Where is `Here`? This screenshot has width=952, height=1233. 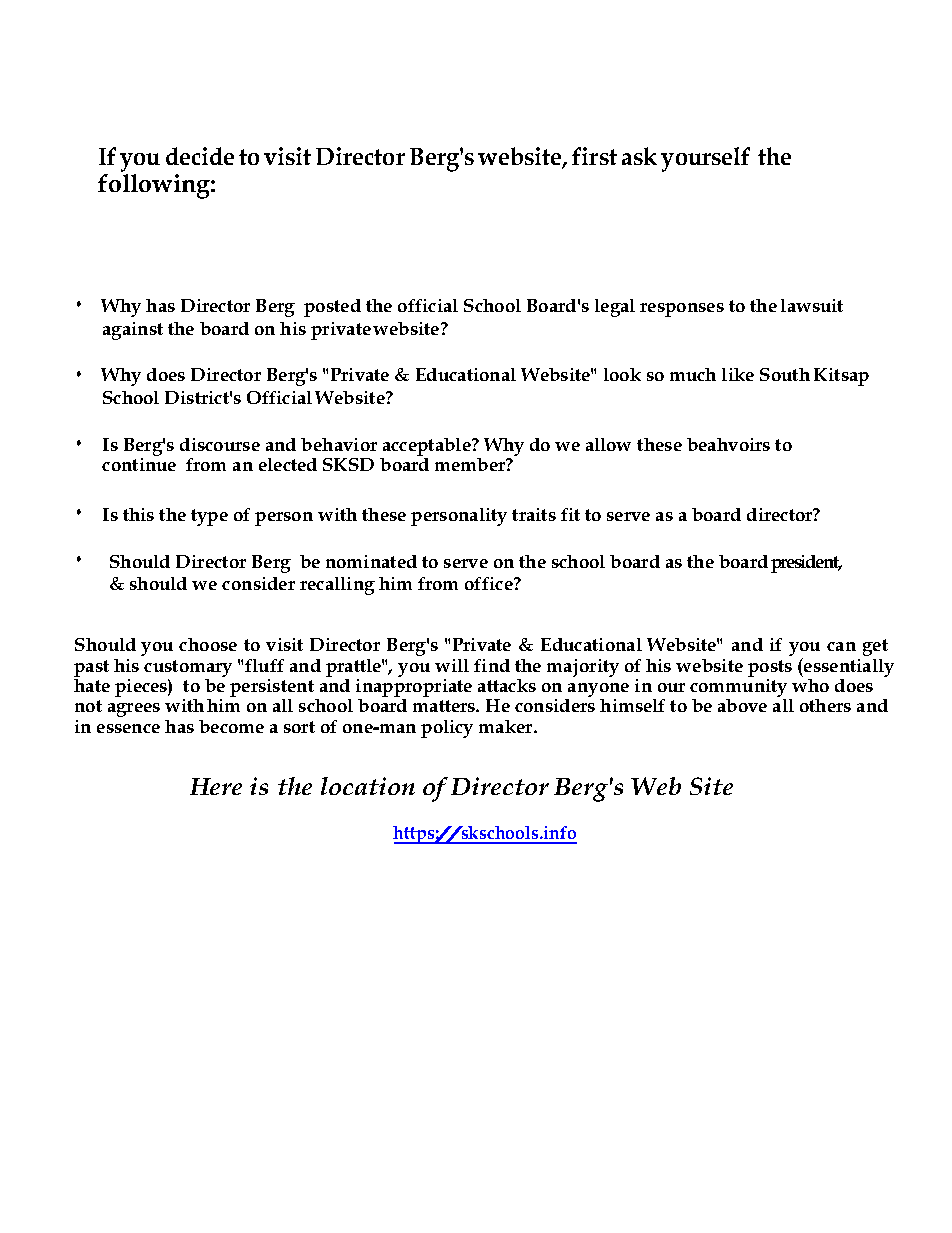 Here is located at coordinates (216, 786).
